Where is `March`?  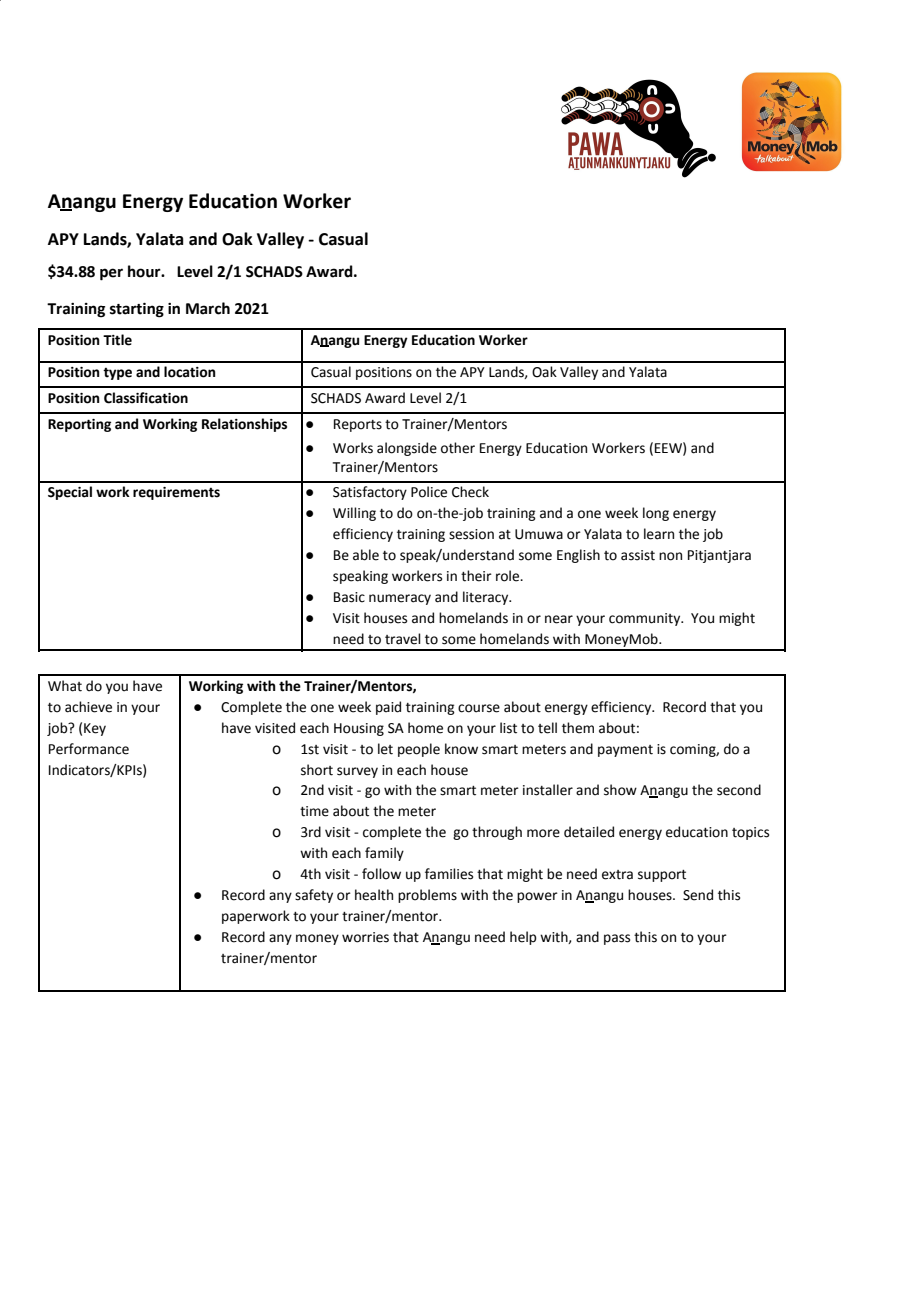 March is located at coordinates (208, 308).
